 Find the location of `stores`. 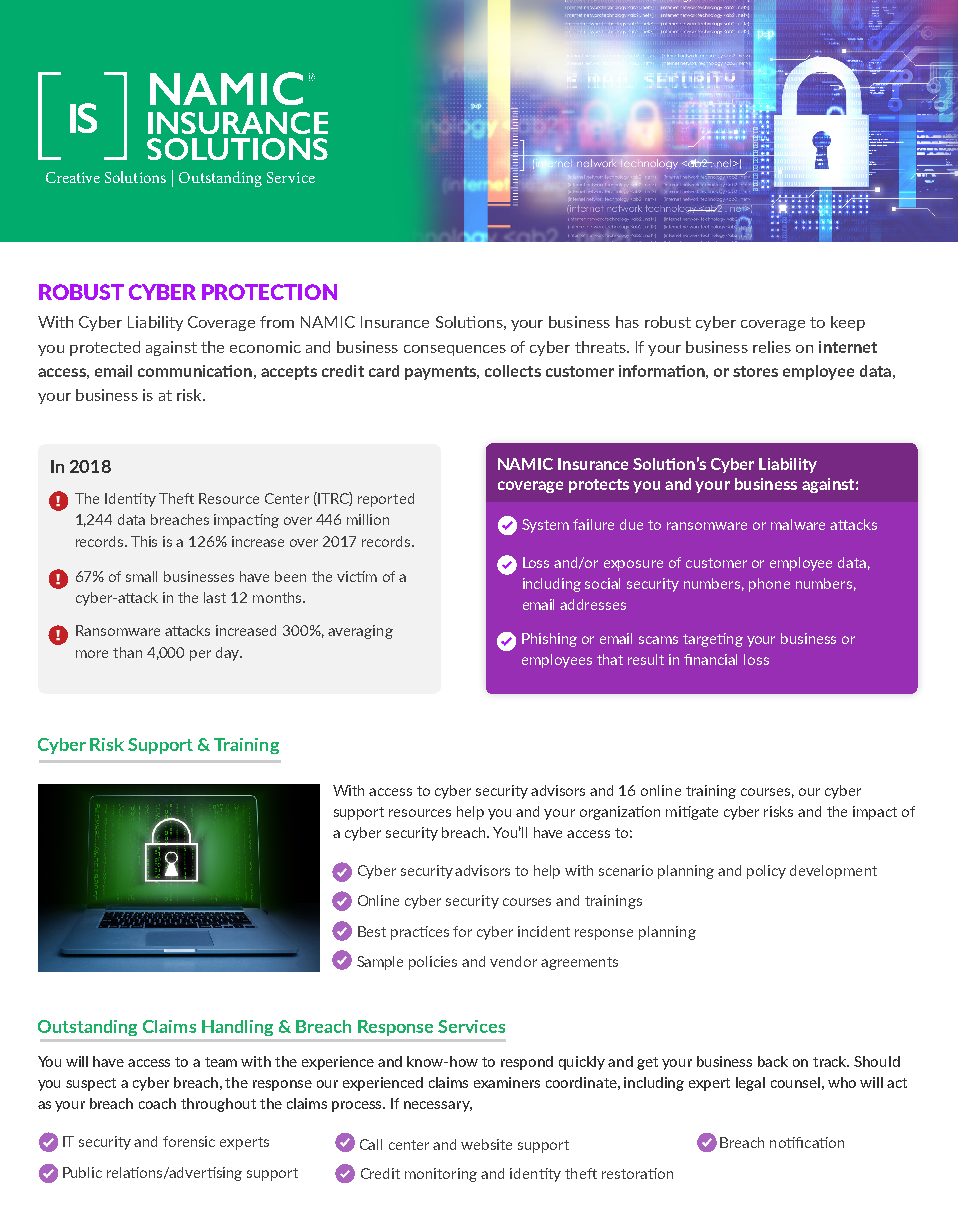

stores is located at coordinates (755, 371).
